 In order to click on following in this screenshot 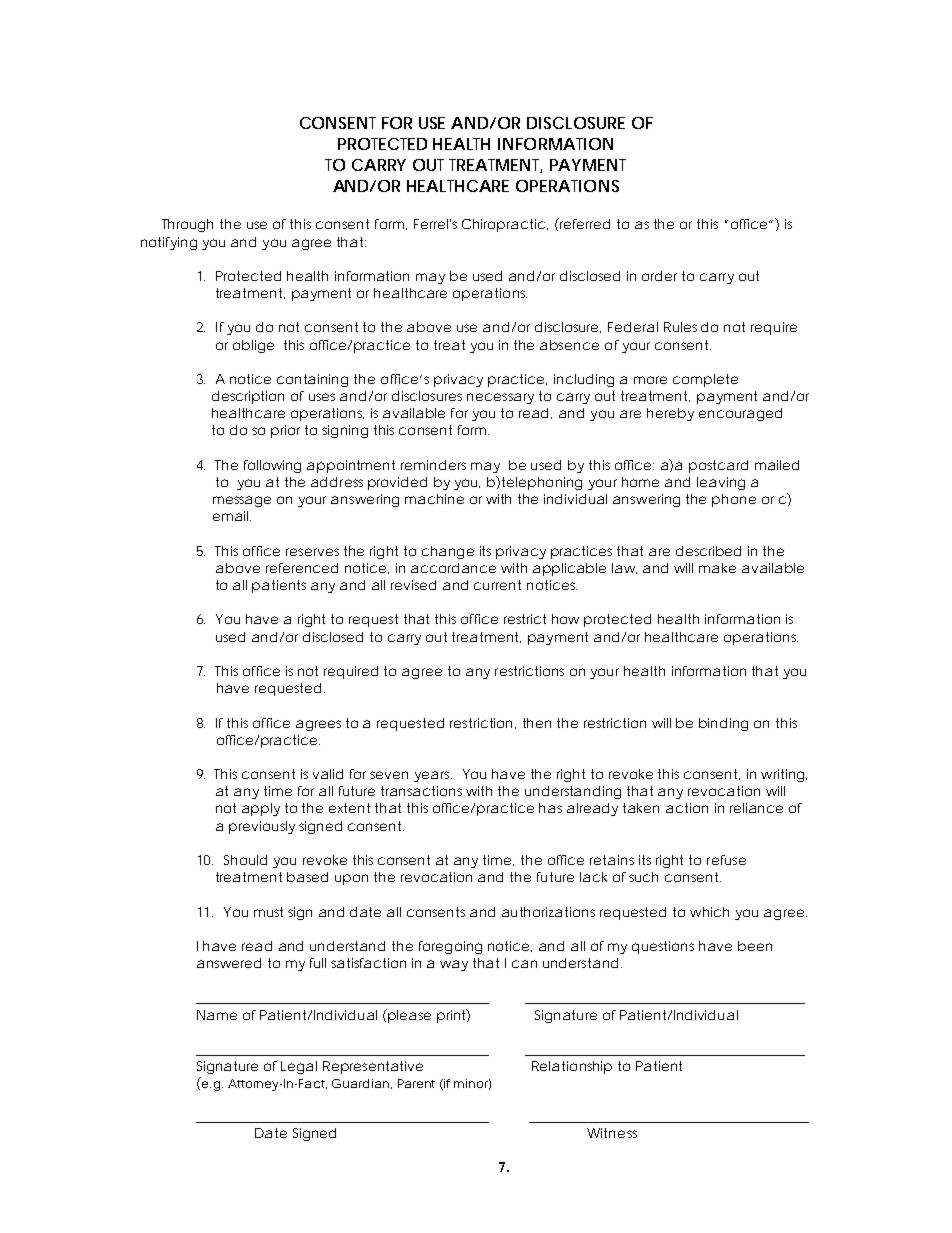, I will do `click(272, 466)`.
